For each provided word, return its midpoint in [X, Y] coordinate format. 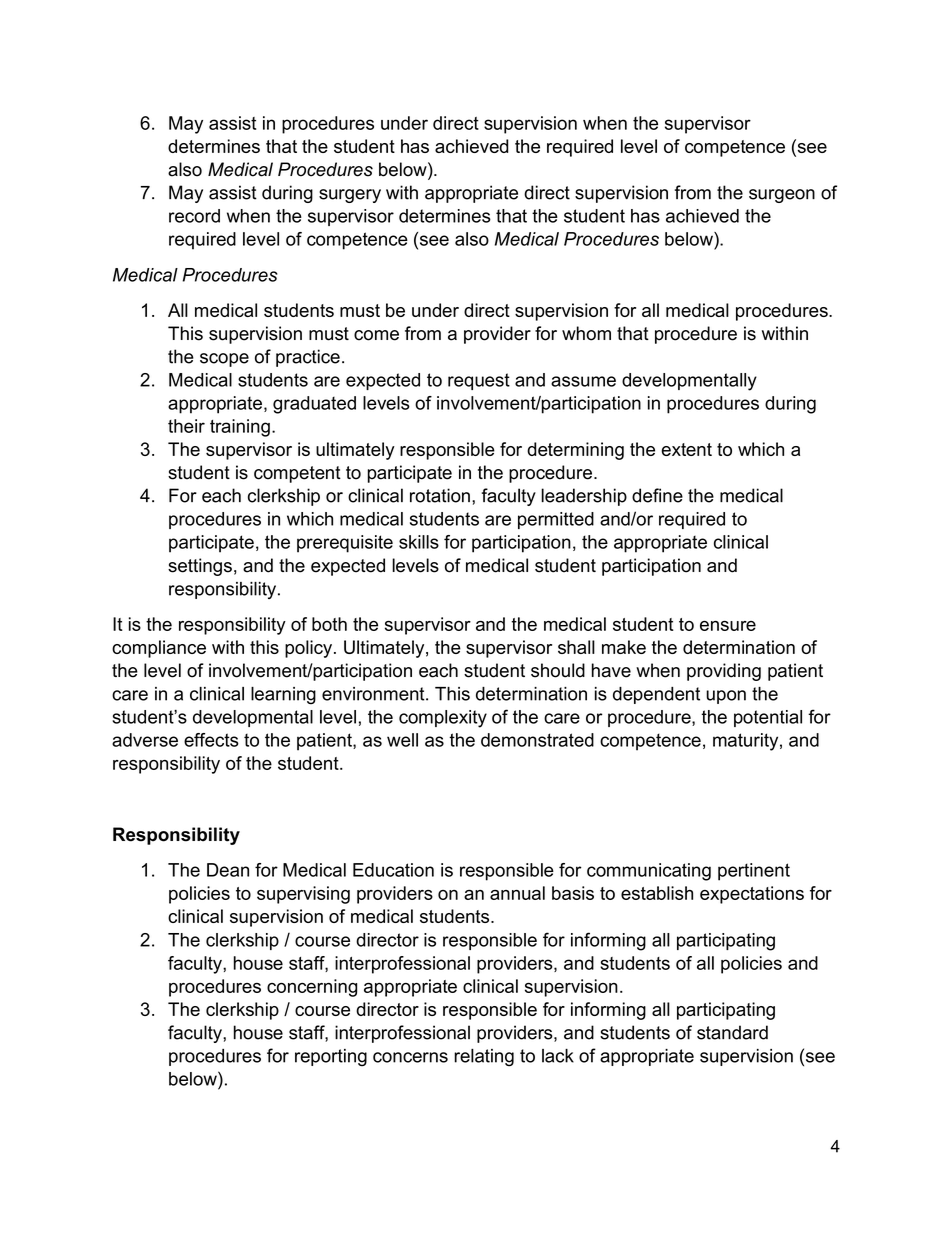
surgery [350, 196]
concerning [312, 988]
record [194, 216]
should [558, 670]
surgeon [782, 196]
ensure [728, 626]
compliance [159, 649]
